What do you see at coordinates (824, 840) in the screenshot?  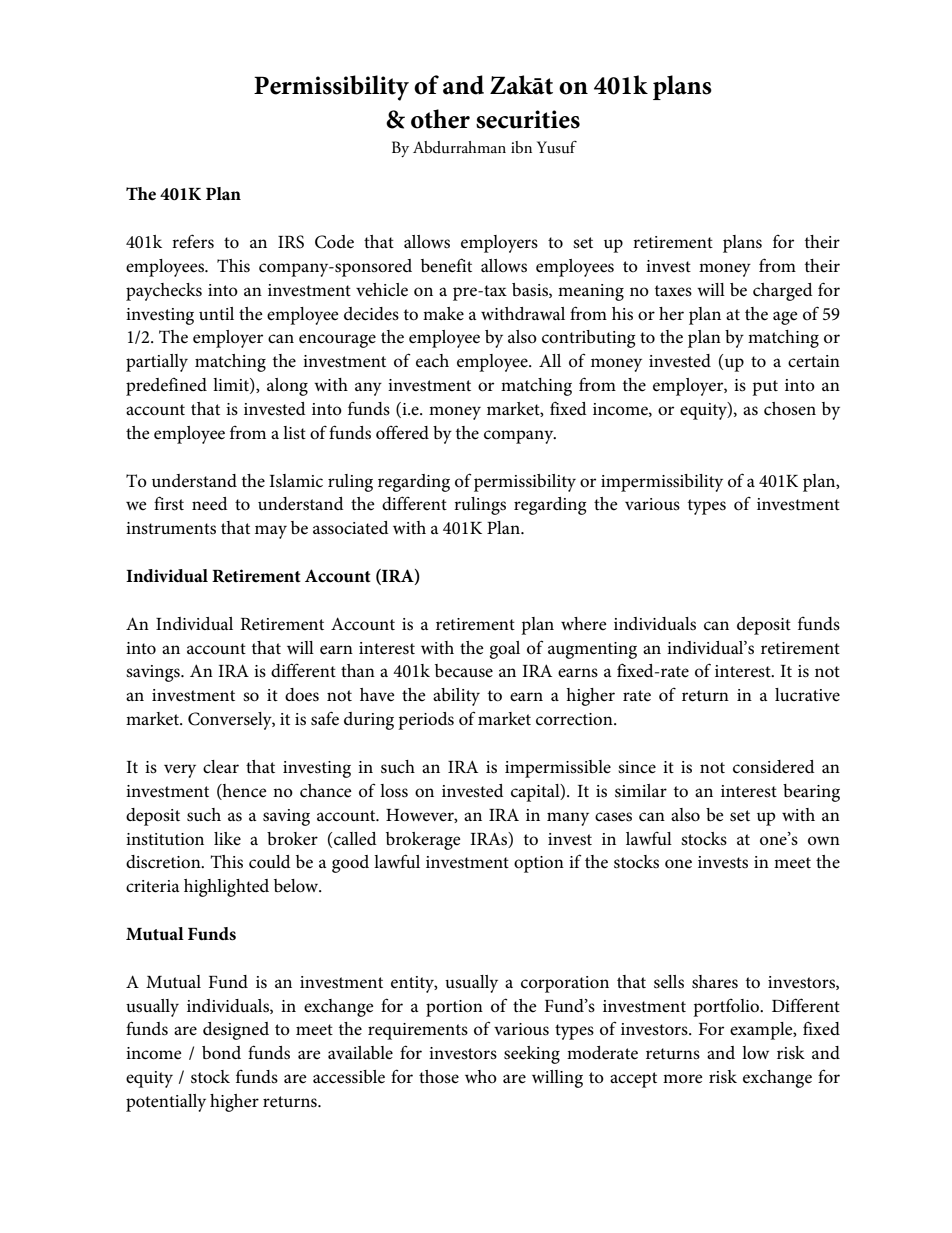 I see `own` at bounding box center [824, 840].
